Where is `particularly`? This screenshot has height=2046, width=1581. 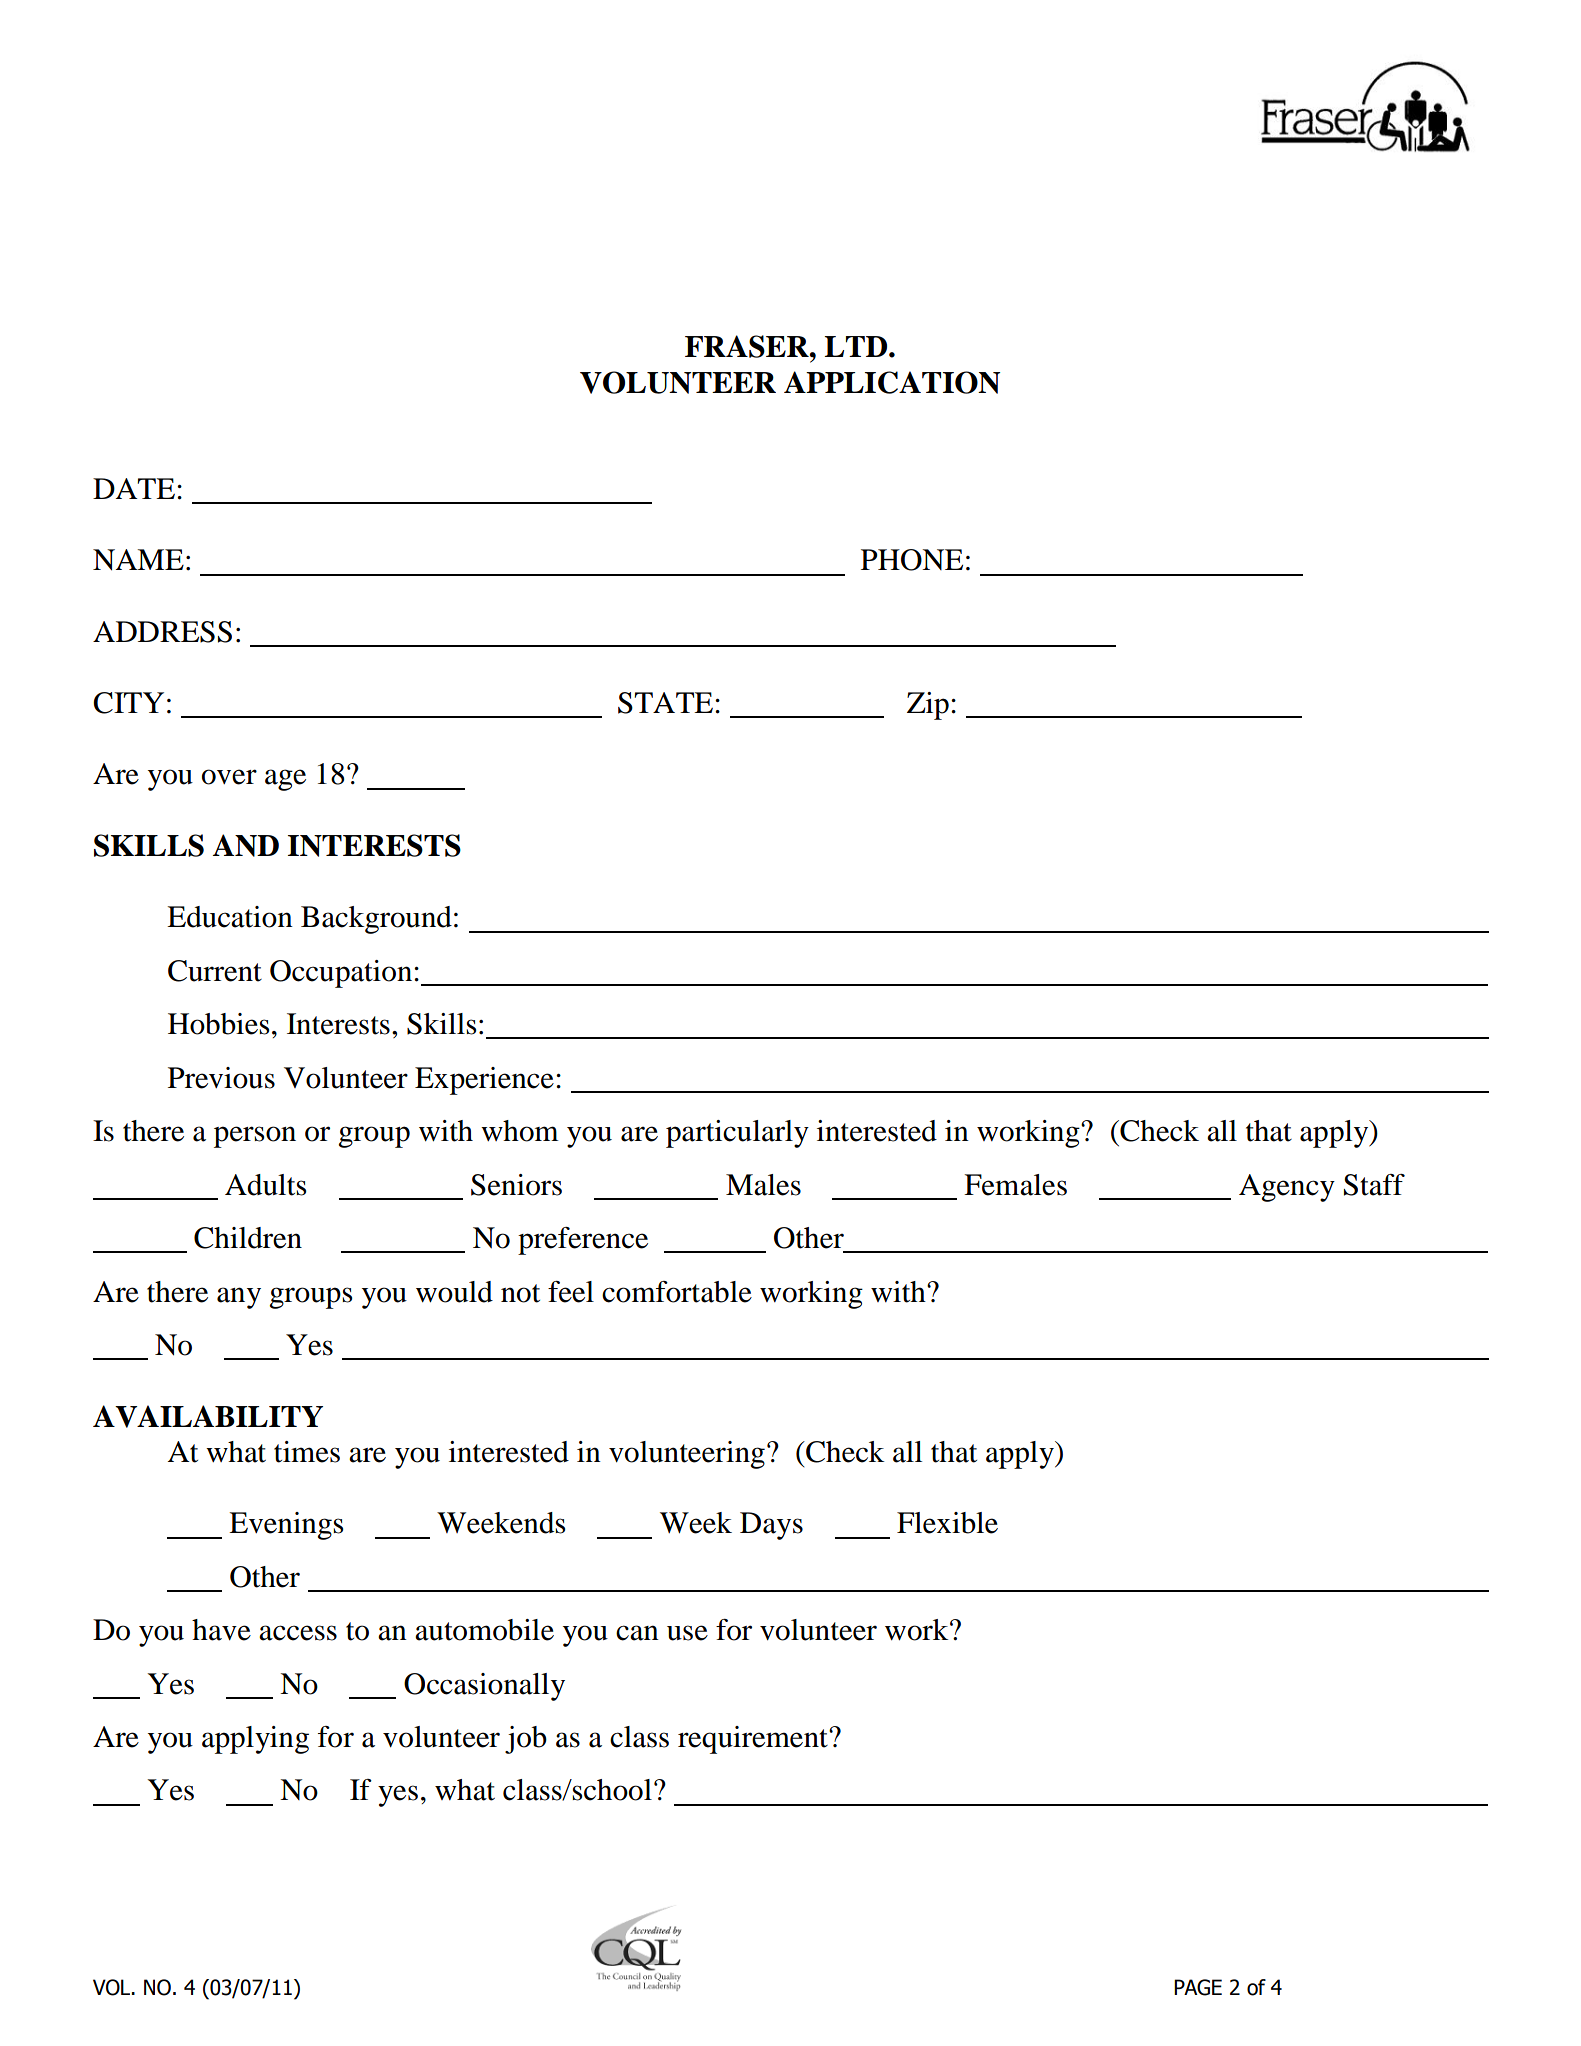 particularly is located at coordinates (737, 1134).
